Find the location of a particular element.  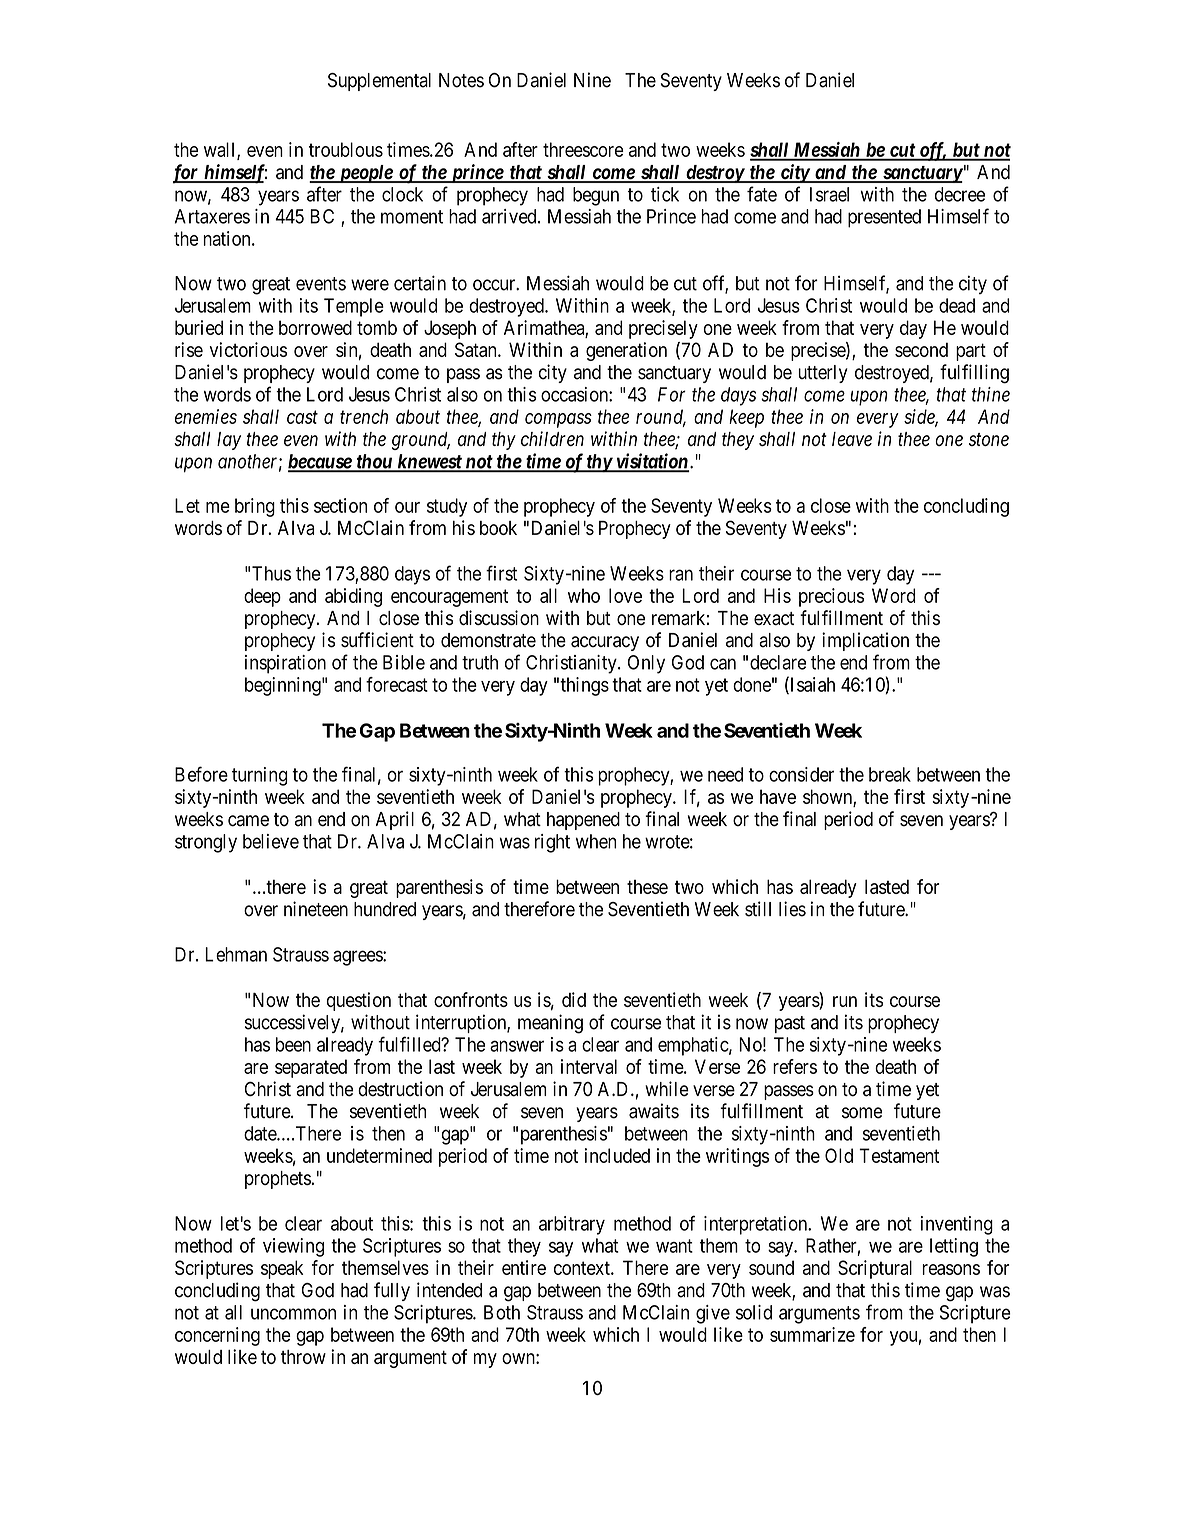

threescore is located at coordinates (583, 149).
